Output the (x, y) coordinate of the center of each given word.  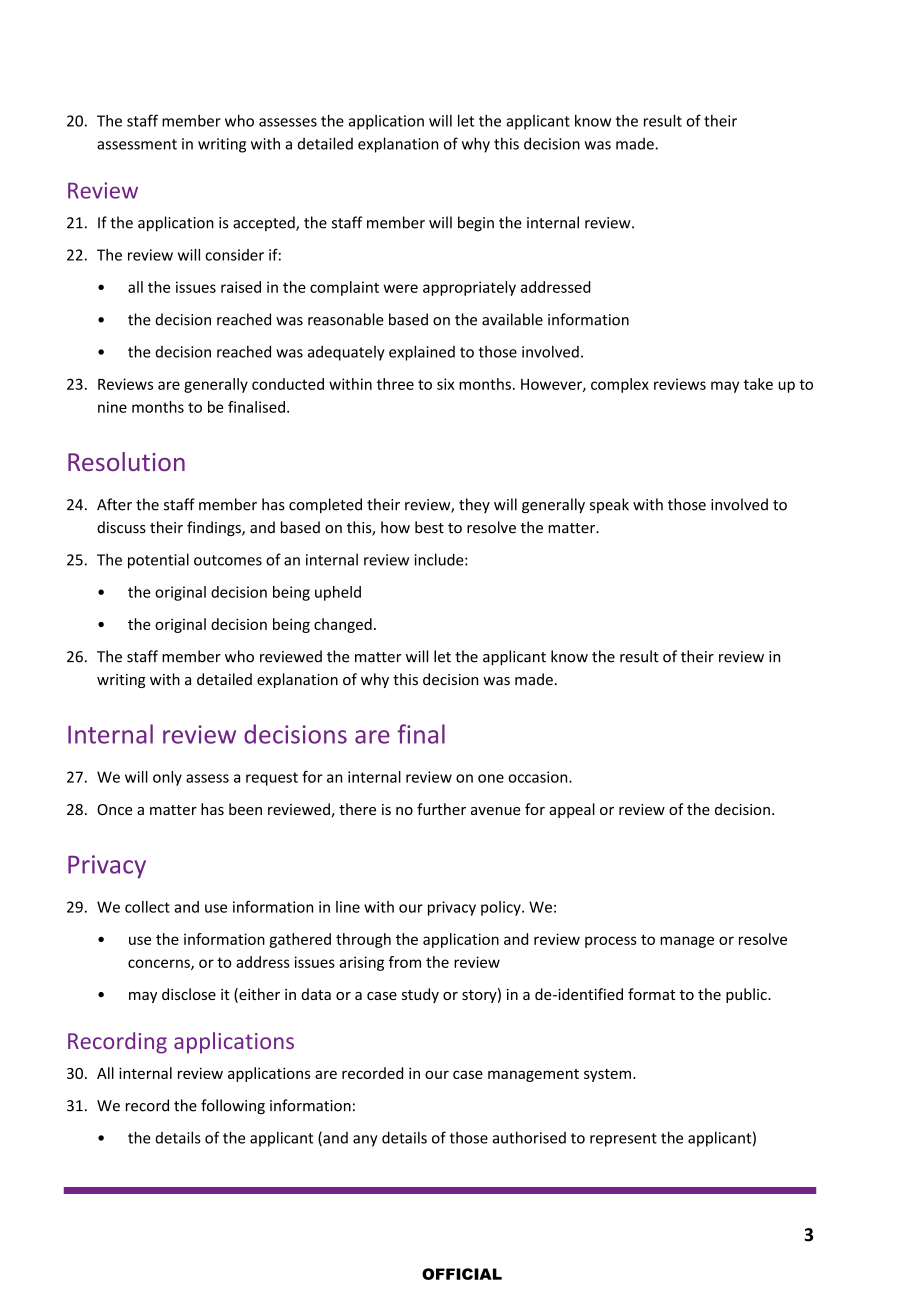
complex (620, 385)
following (233, 1106)
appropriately (469, 288)
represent (623, 1140)
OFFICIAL (462, 1274)
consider (234, 255)
